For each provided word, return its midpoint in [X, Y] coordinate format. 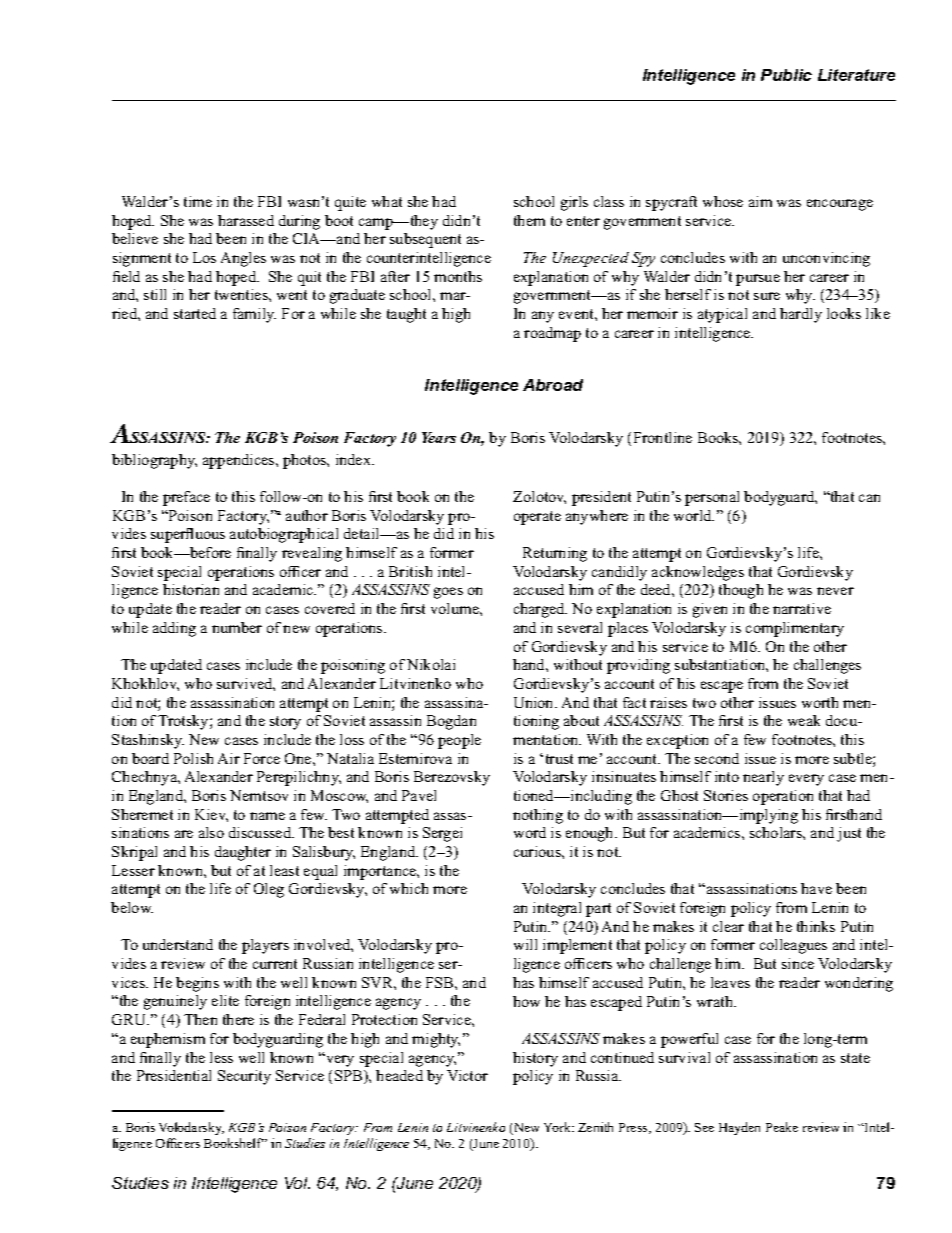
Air [229, 758]
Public [786, 75]
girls [574, 203]
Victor [467, 1075]
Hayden [739, 1128]
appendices [240, 461]
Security [244, 1077]
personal [712, 498]
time [198, 201]
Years [439, 437]
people [459, 741]
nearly [763, 778]
